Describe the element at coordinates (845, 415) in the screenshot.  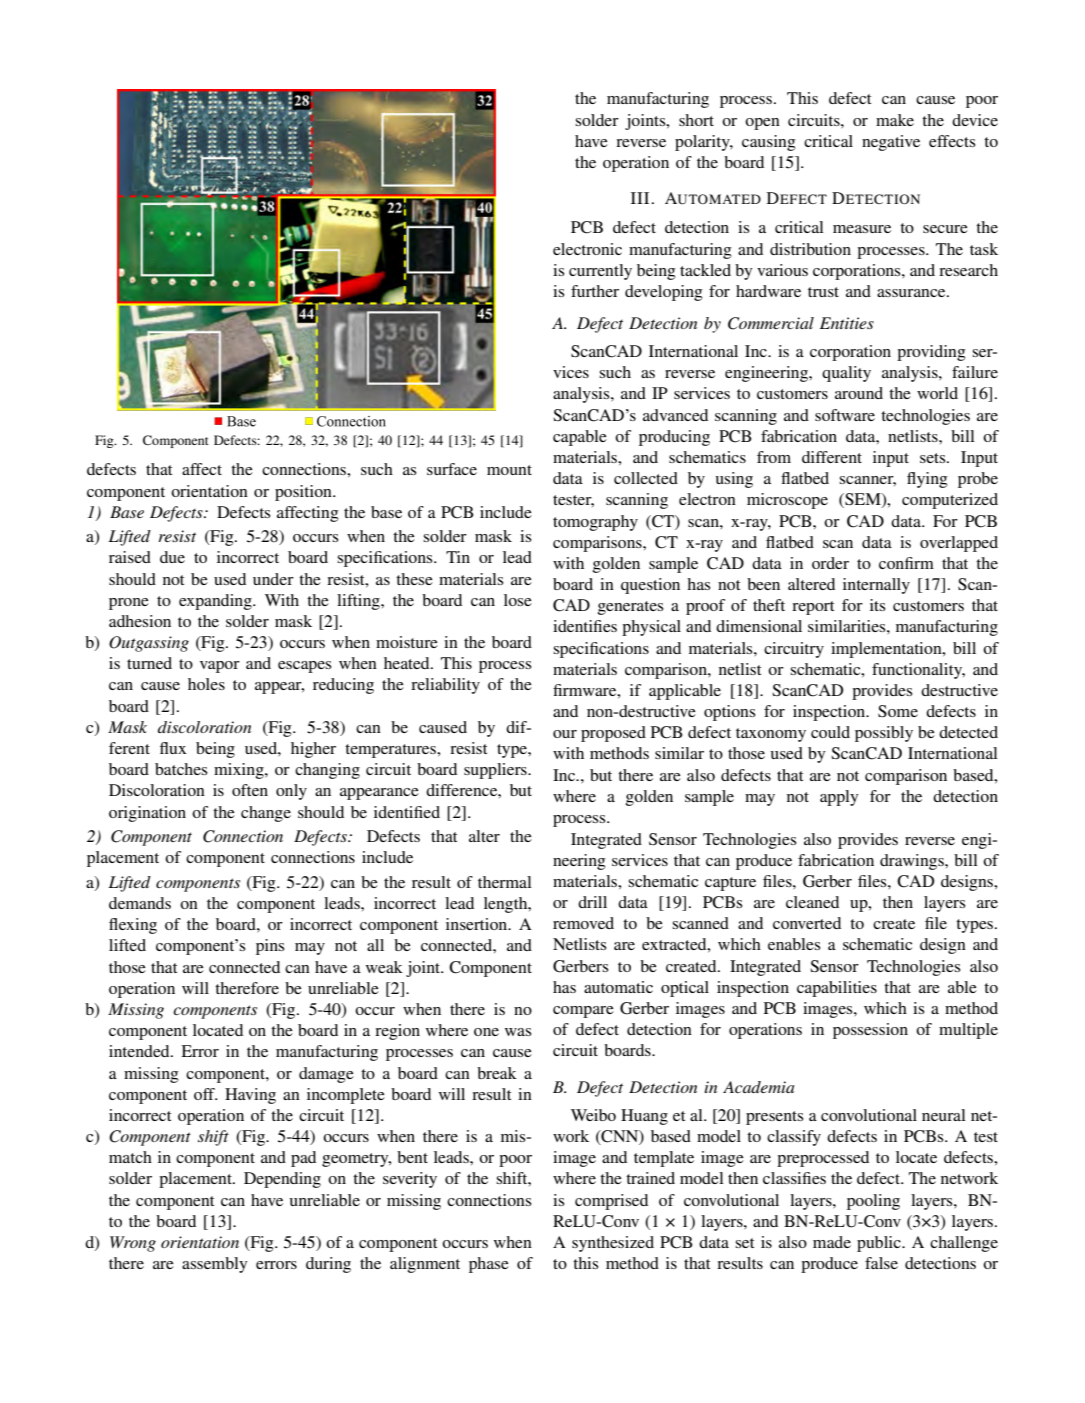
I see `software` at that location.
